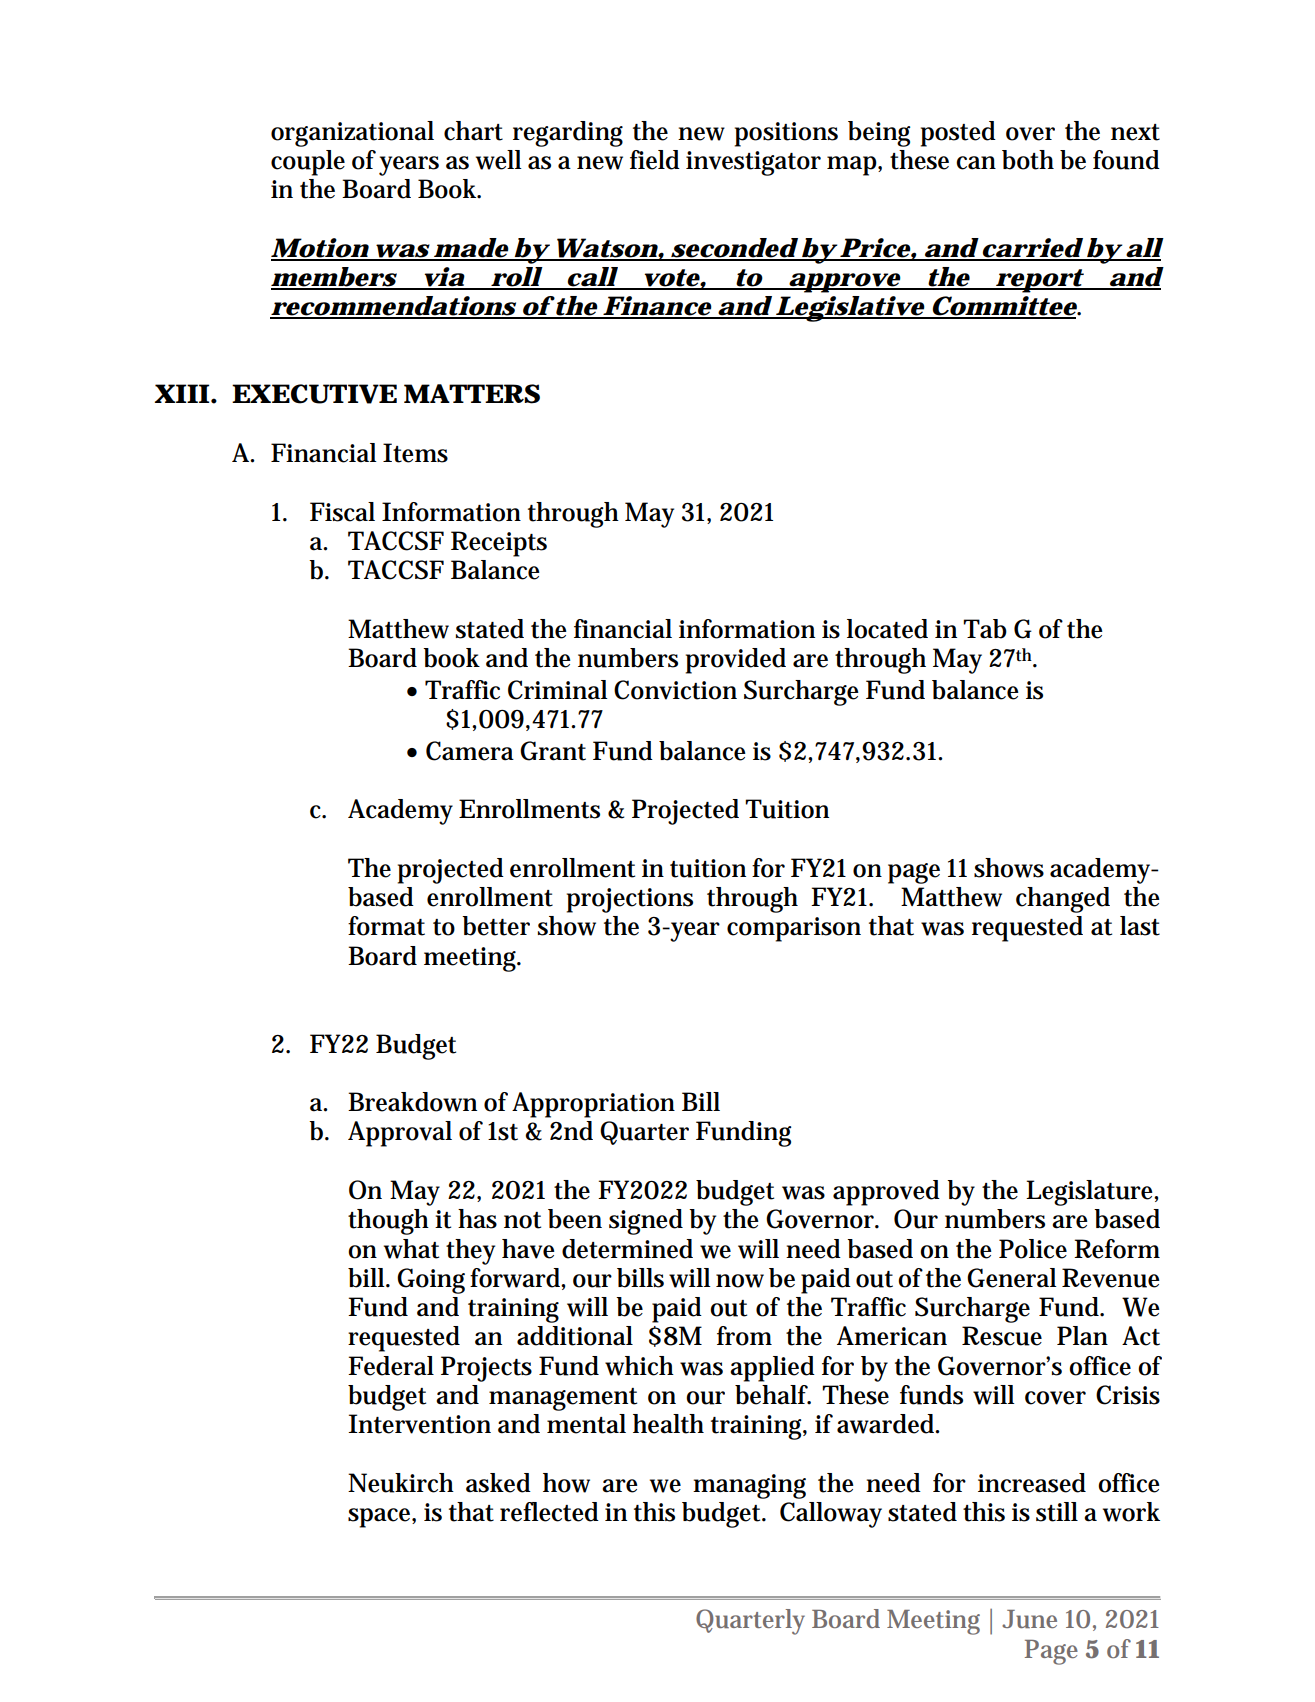 This screenshot has height=1702, width=1315. Describe the element at coordinates (675, 690) in the screenshot. I see `Conviction` at that location.
